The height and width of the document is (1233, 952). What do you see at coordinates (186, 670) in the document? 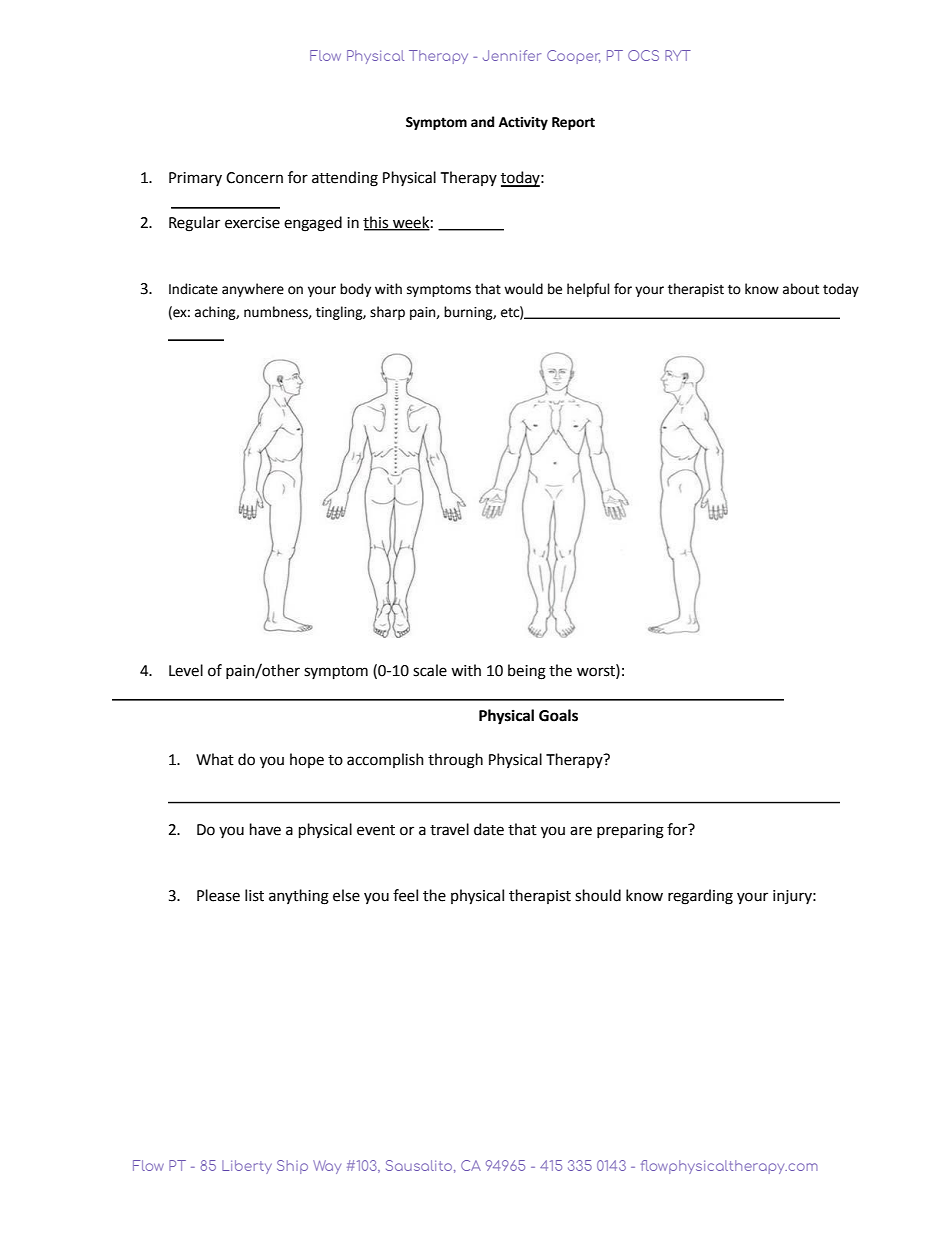
I see `Level` at bounding box center [186, 670].
